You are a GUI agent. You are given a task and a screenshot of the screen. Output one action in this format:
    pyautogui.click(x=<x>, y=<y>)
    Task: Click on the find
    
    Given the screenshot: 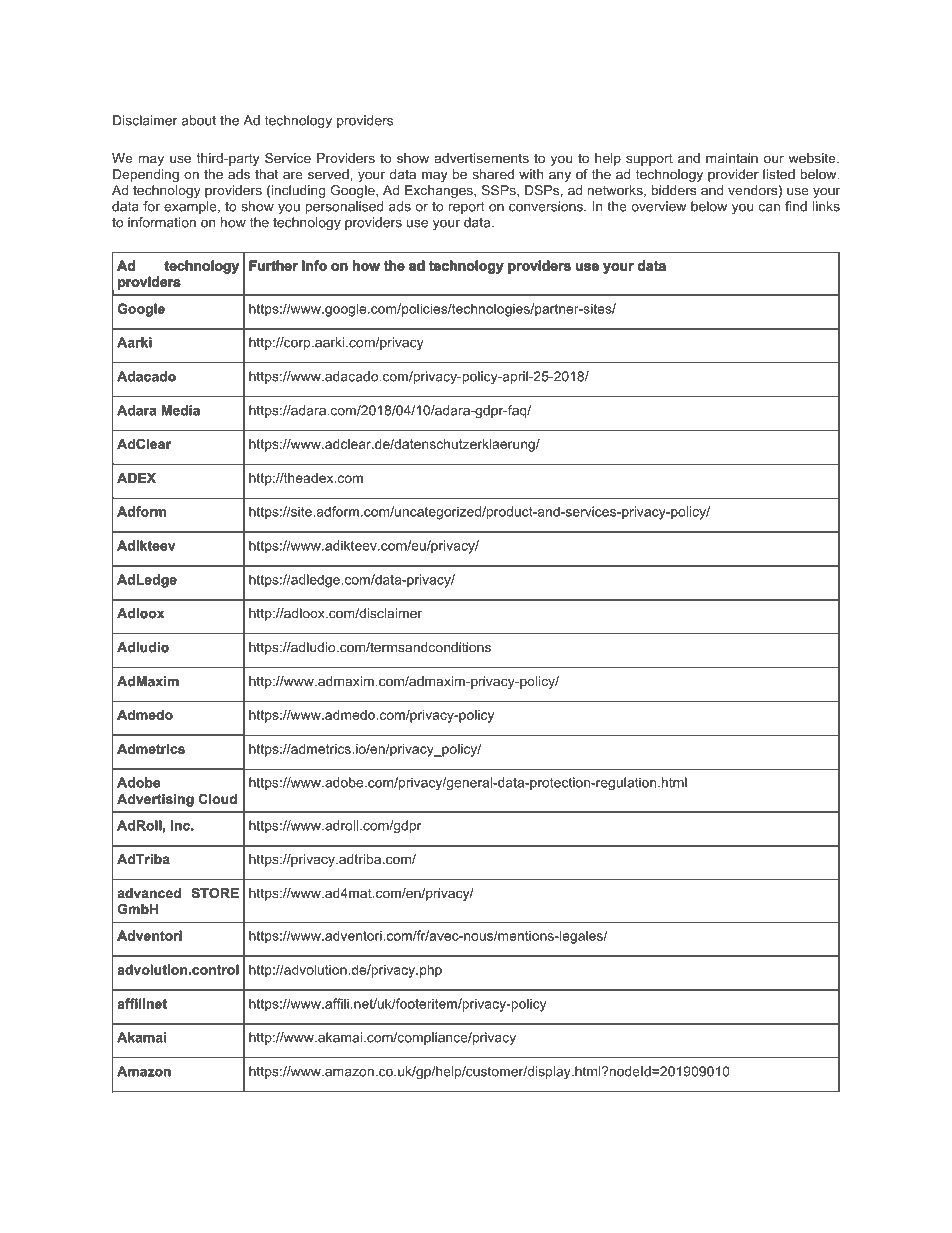 What is the action you would take?
    pyautogui.click(x=796, y=206)
